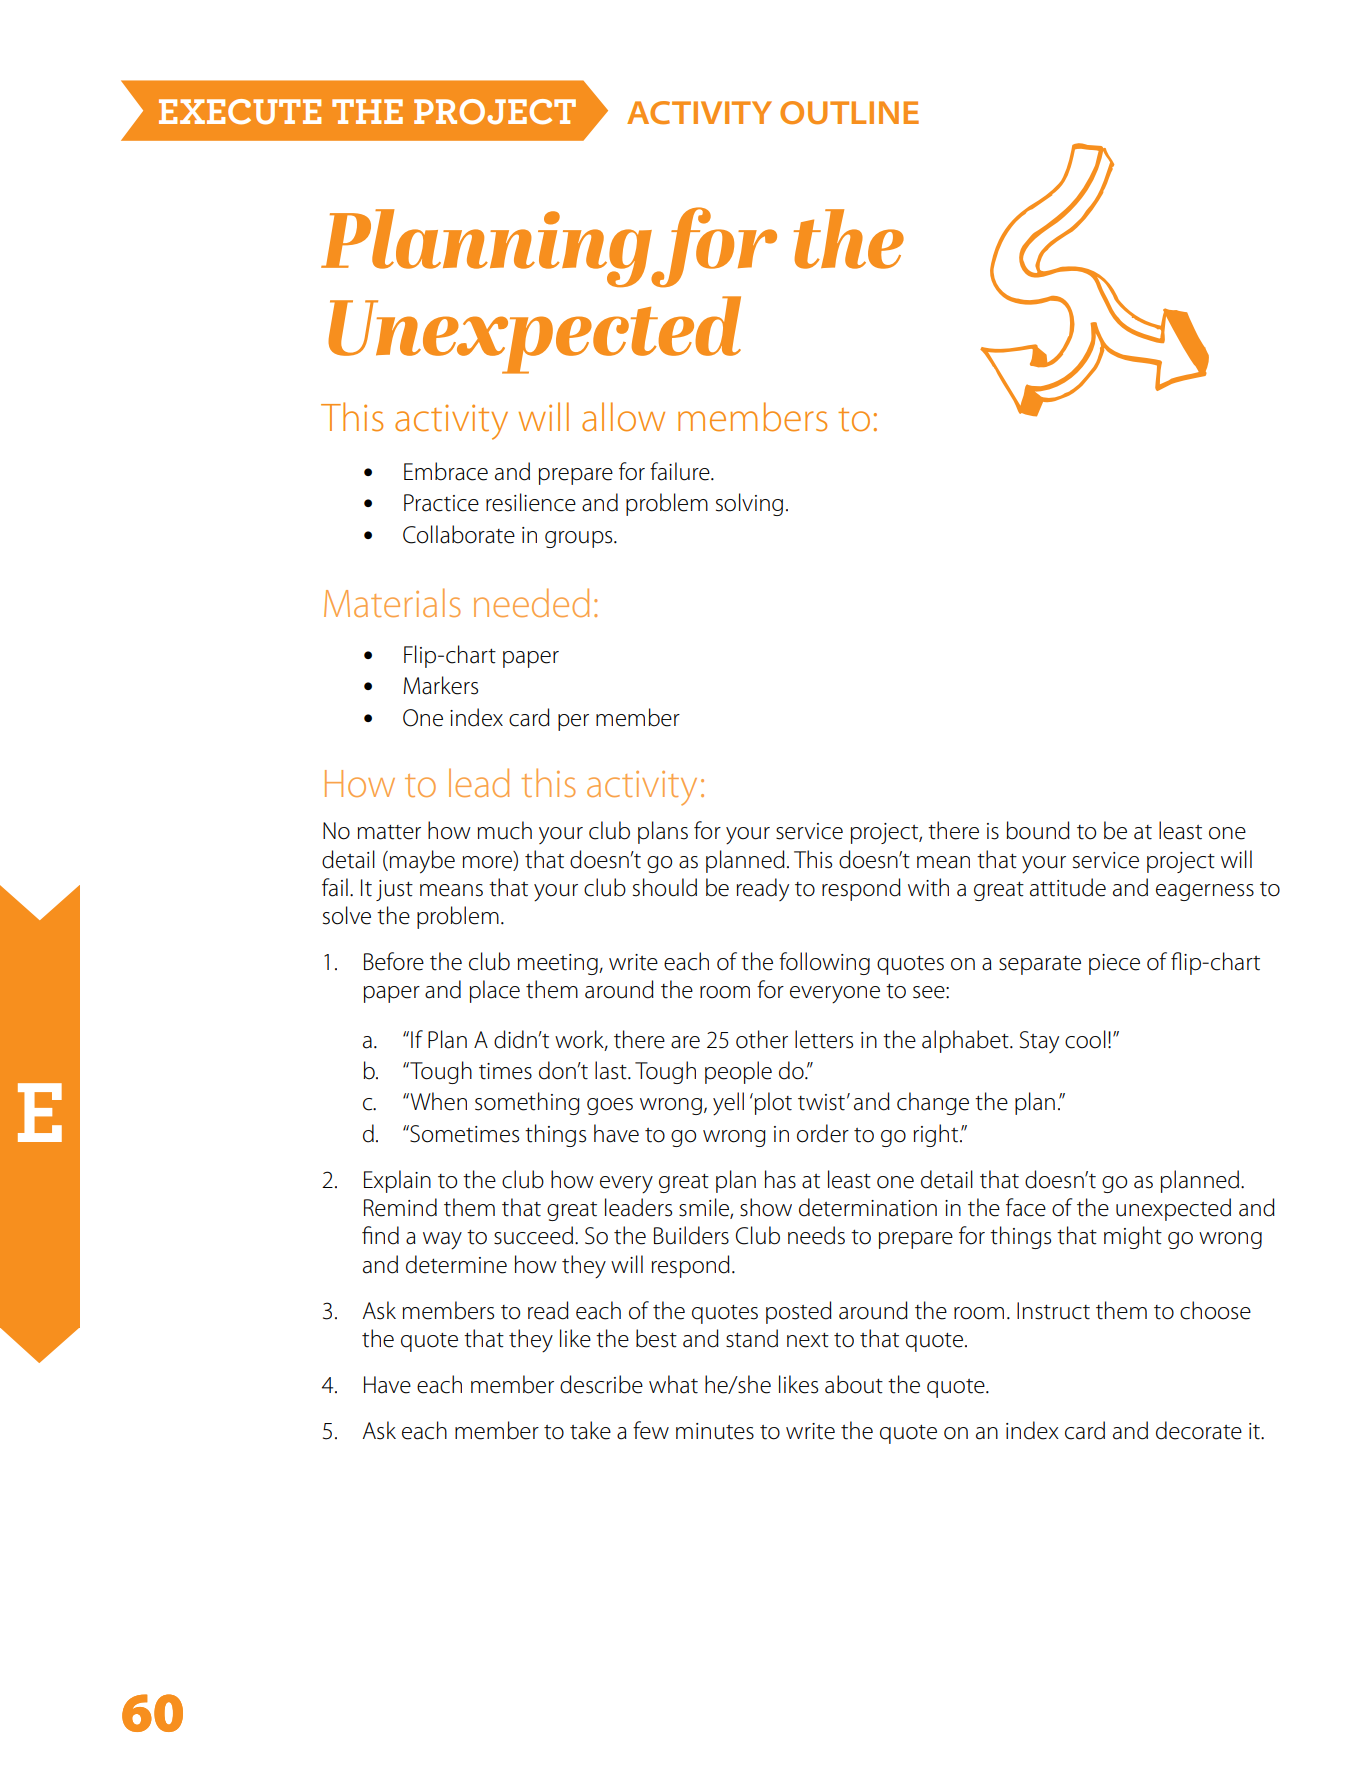 The image size is (1368, 1770). I want to click on should, so click(665, 887).
